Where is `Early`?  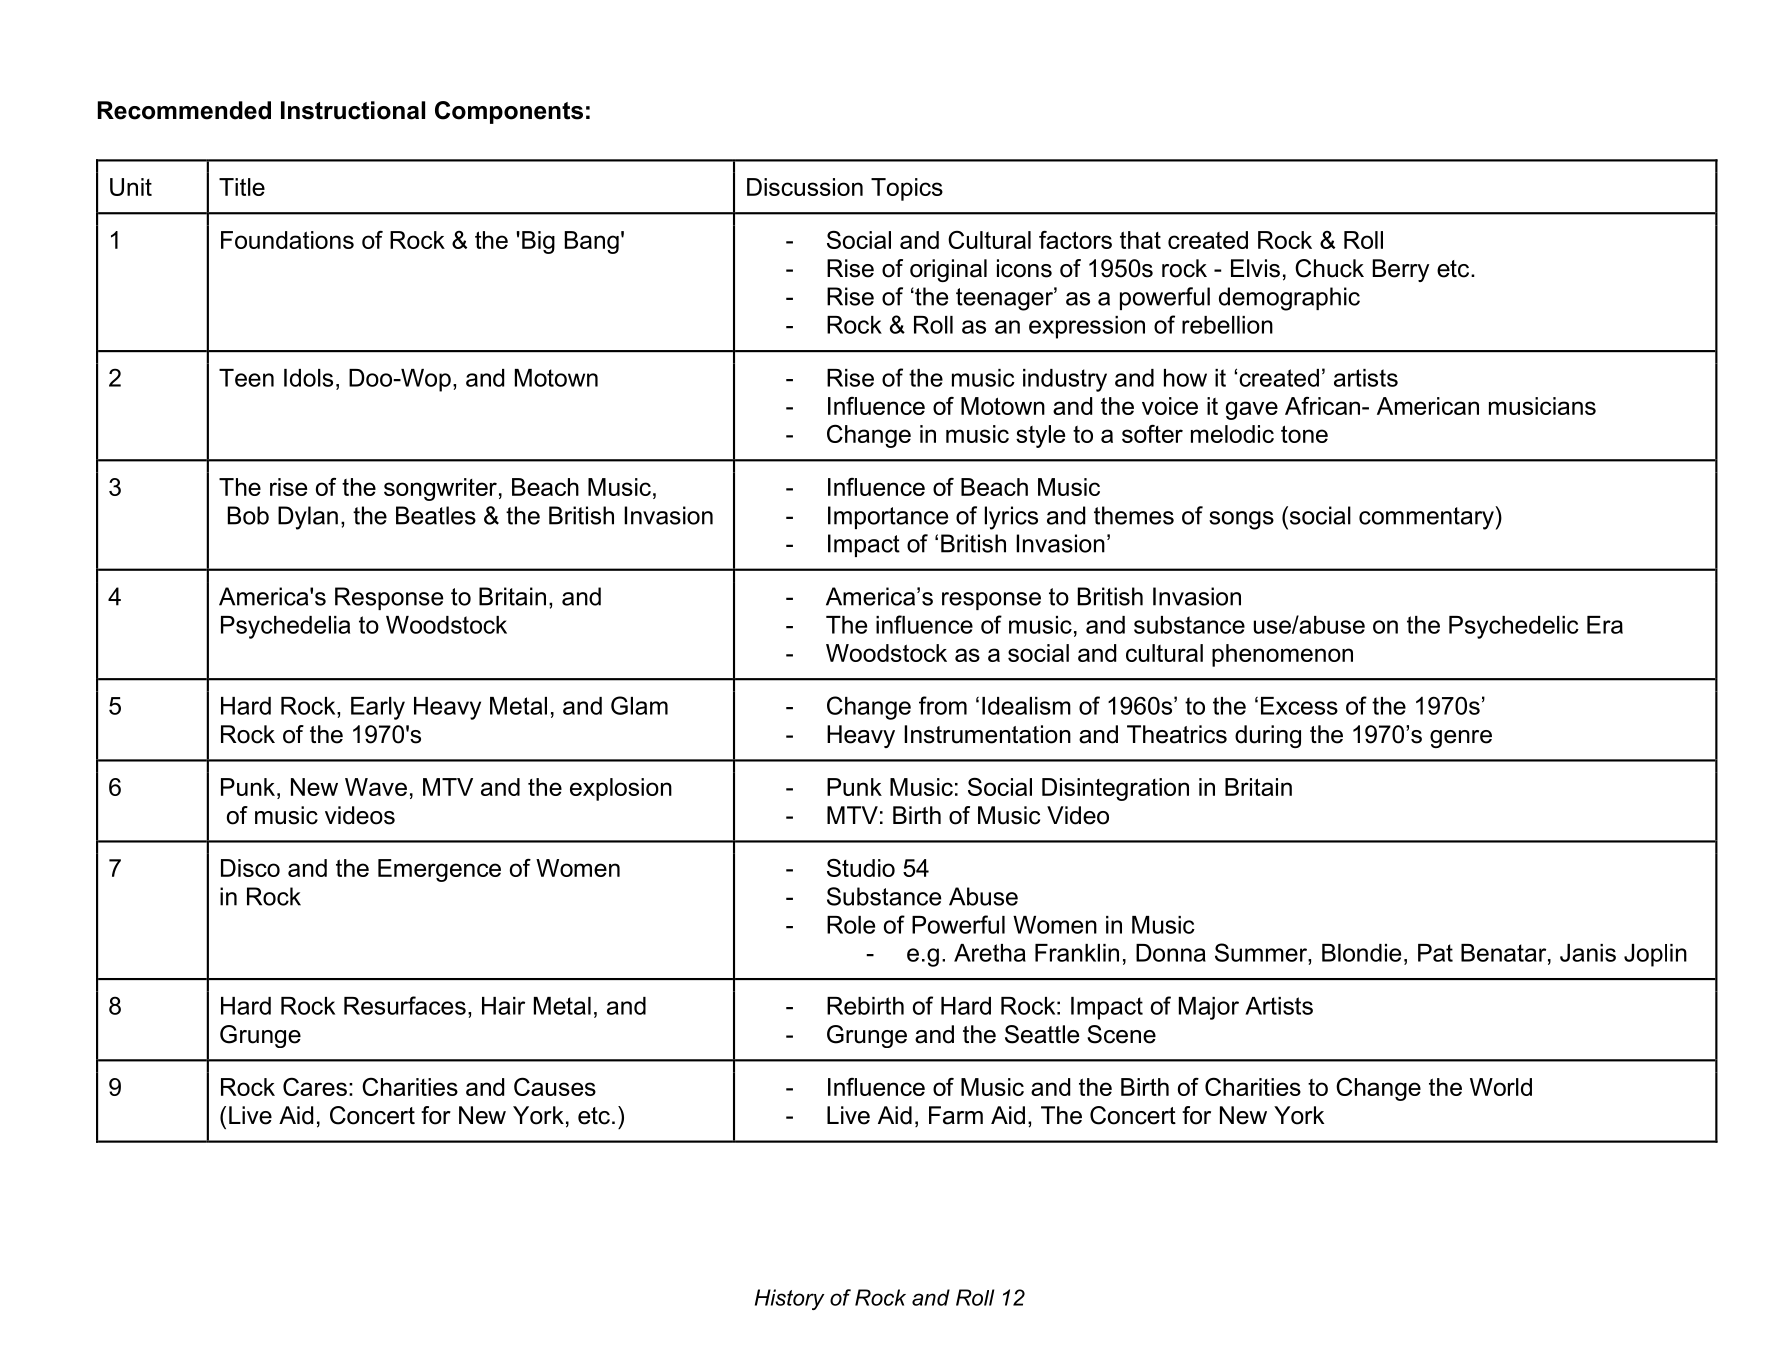
Early is located at coordinates (378, 708).
